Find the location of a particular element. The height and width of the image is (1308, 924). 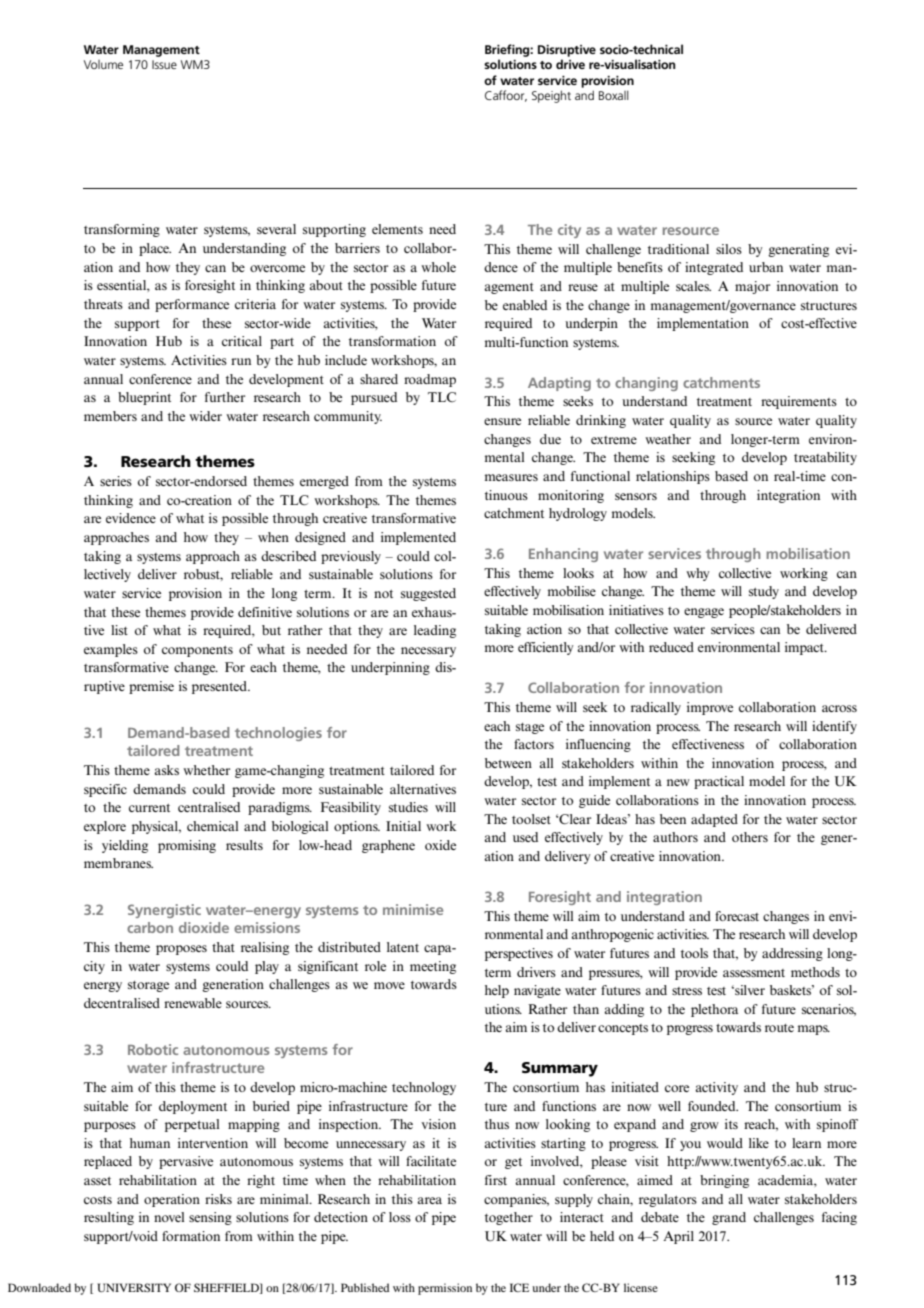

silos is located at coordinates (729, 249).
